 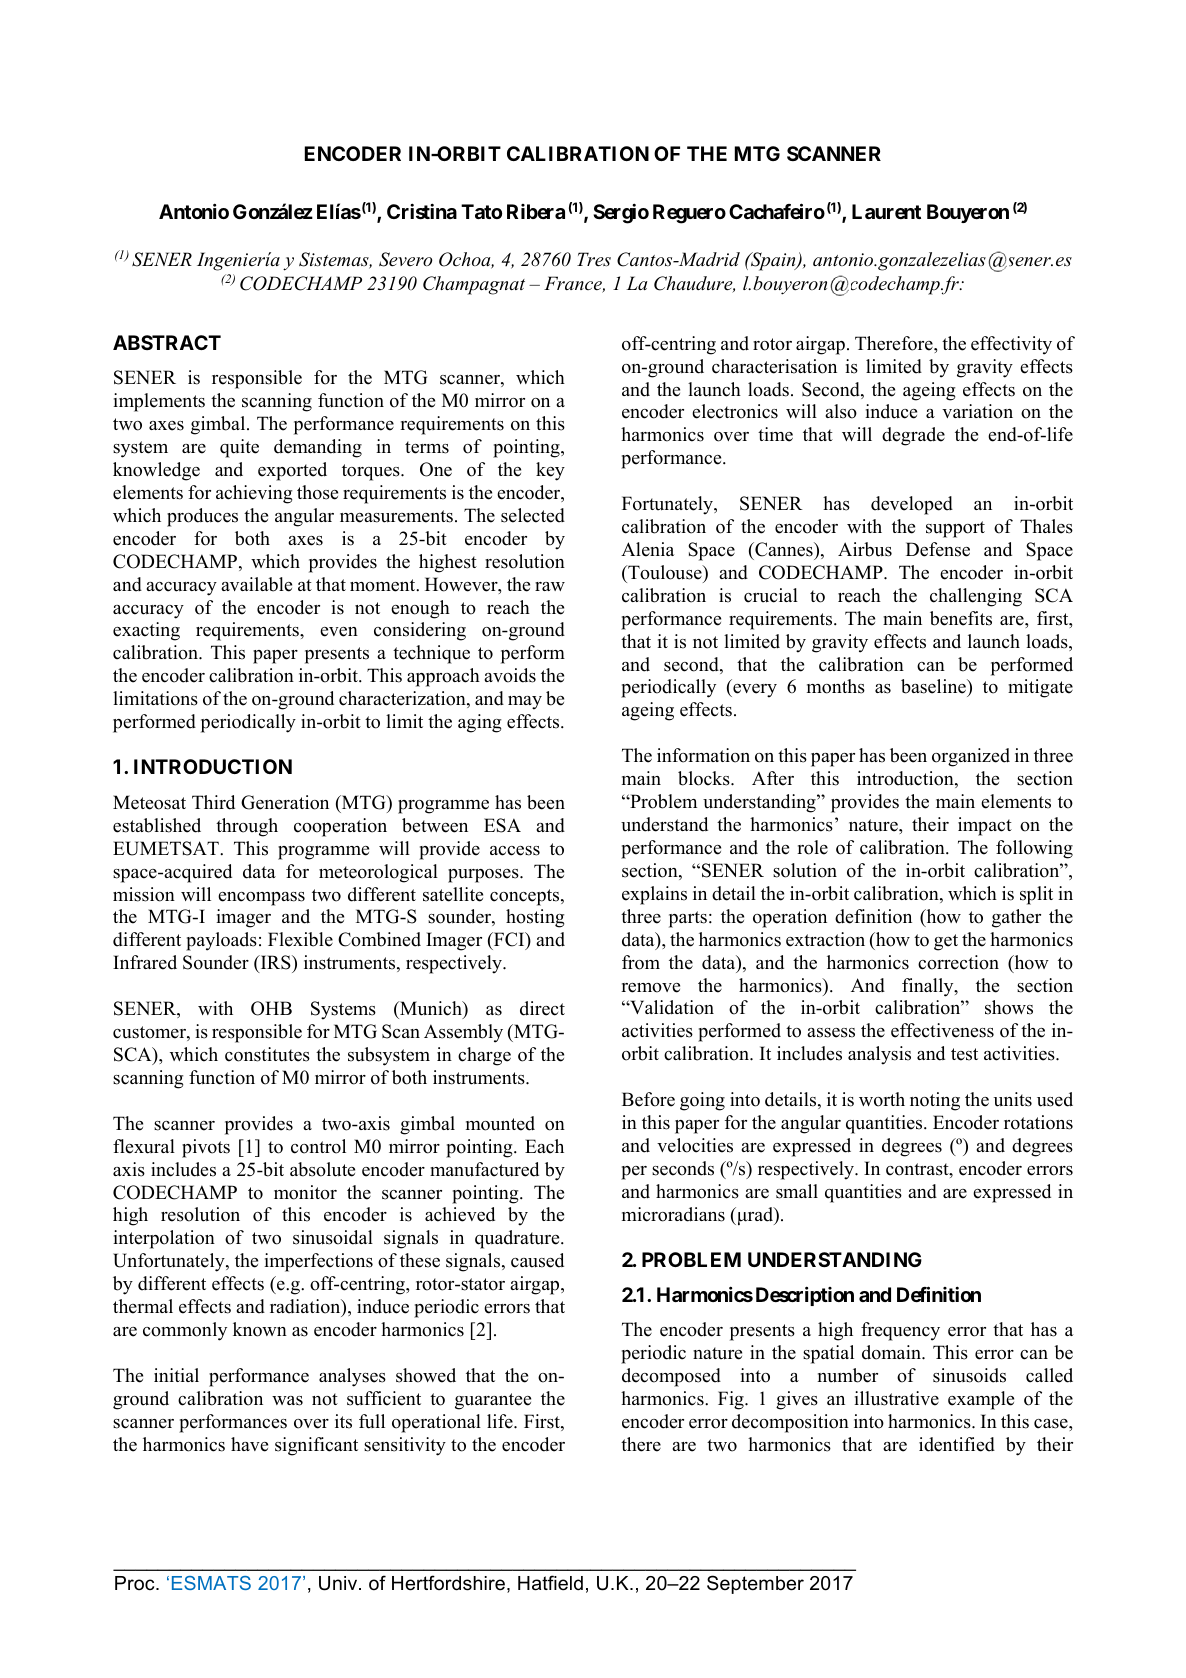 What do you see at coordinates (213, 802) in the document?
I see `Third` at bounding box center [213, 802].
